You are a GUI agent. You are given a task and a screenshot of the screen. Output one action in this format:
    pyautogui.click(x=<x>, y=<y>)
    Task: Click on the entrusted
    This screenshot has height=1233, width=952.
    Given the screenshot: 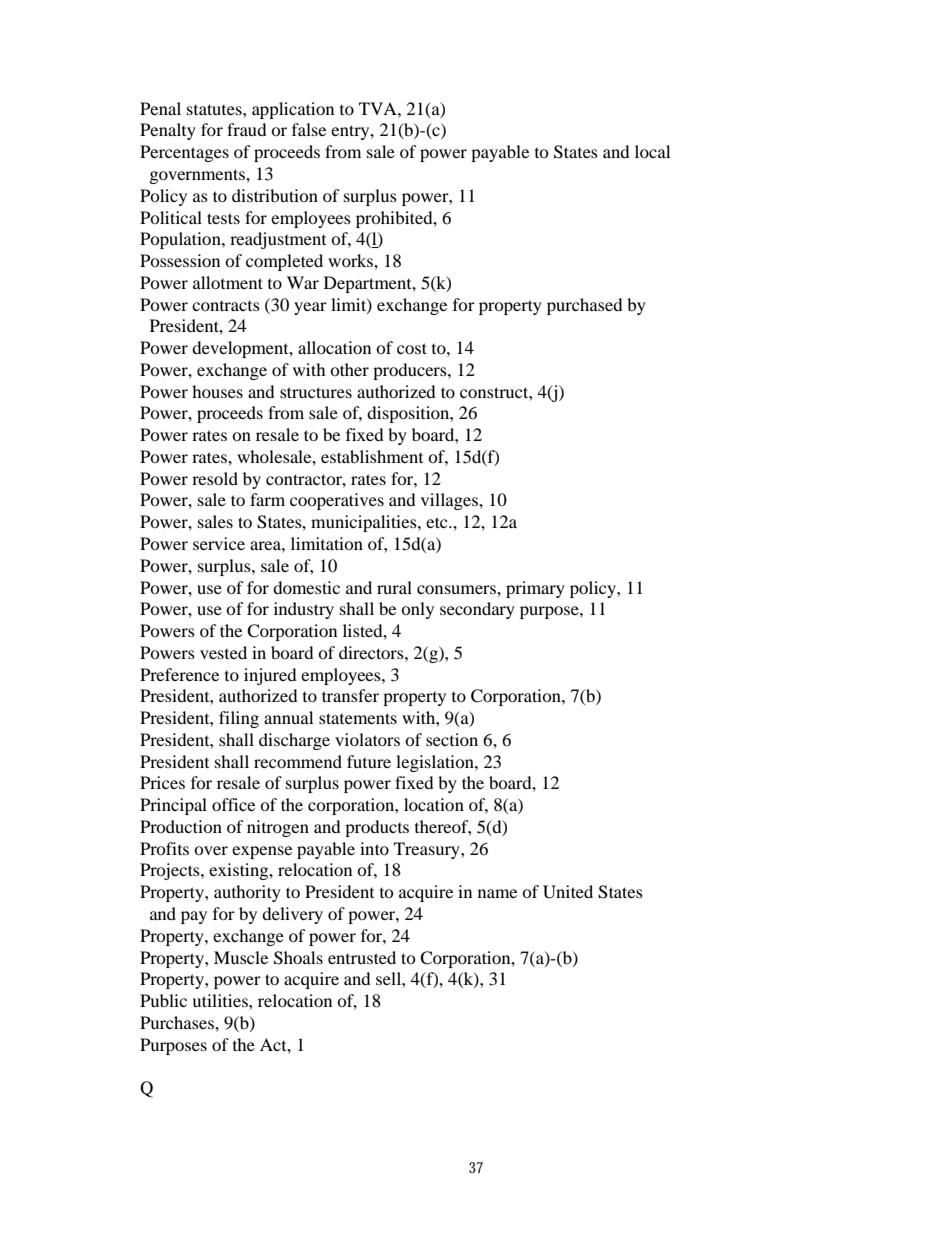 What is the action you would take?
    pyautogui.click(x=362, y=957)
